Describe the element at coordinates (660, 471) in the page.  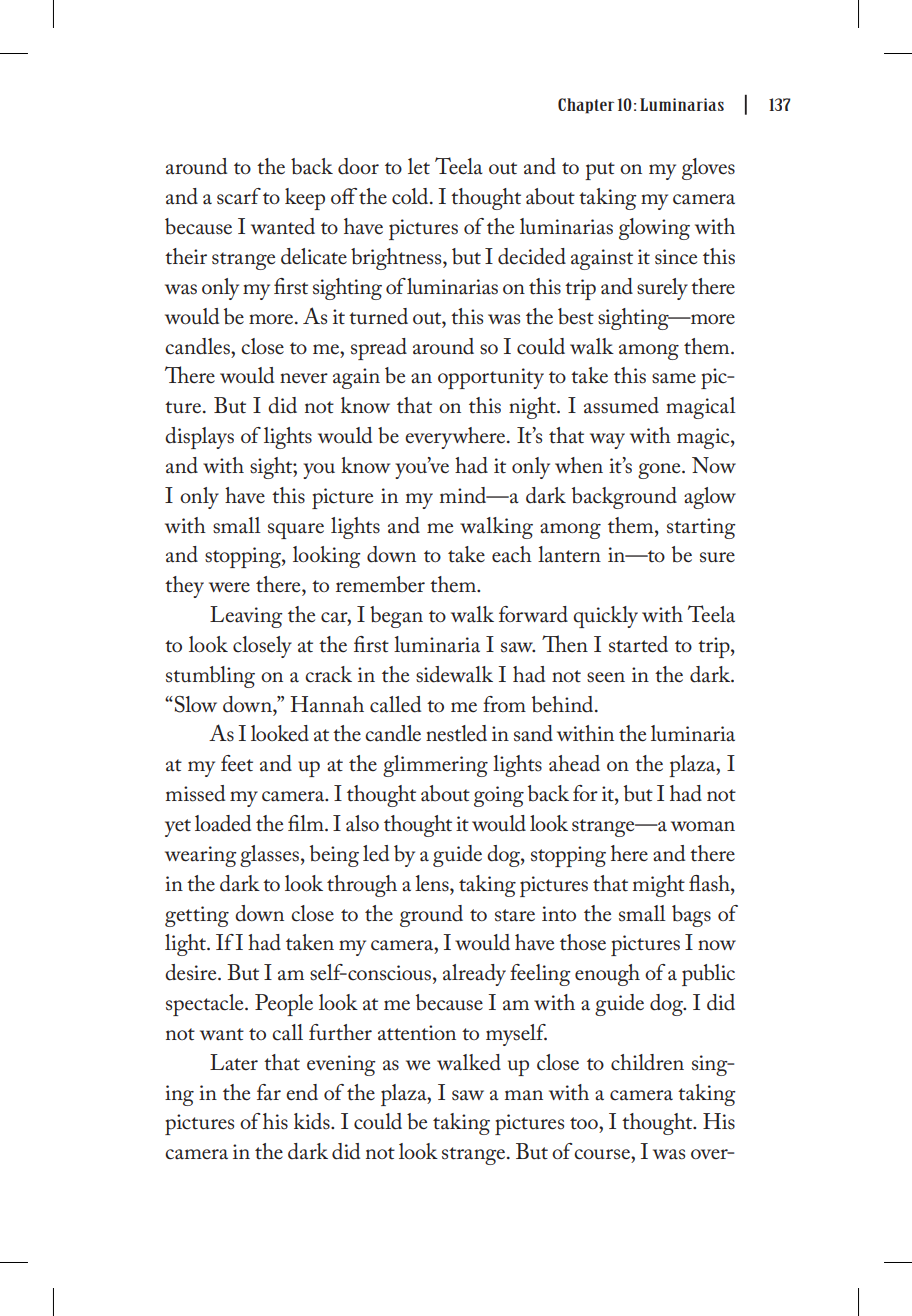
I see `gone` at that location.
